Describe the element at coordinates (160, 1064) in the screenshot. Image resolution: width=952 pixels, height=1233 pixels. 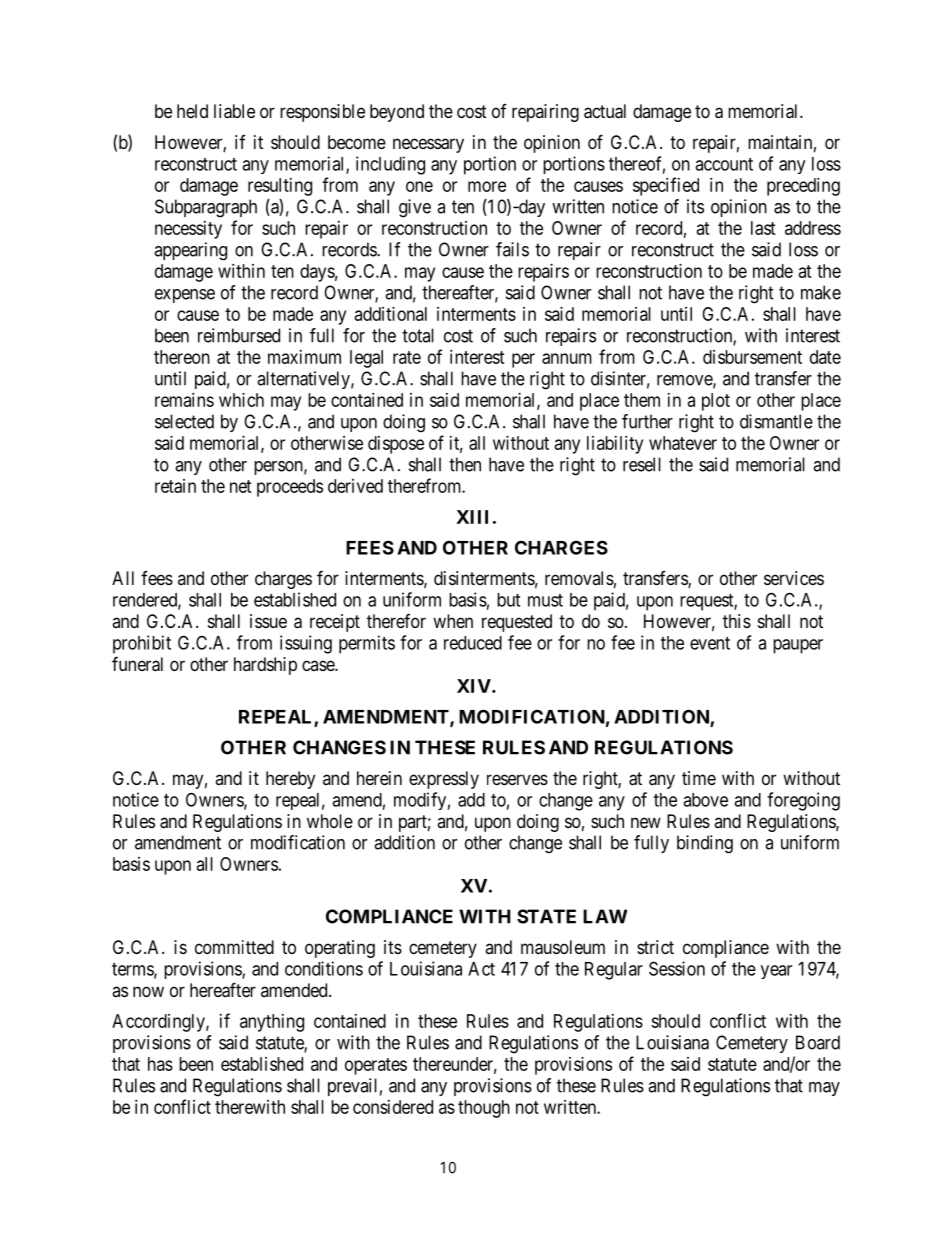
I see `has` at that location.
